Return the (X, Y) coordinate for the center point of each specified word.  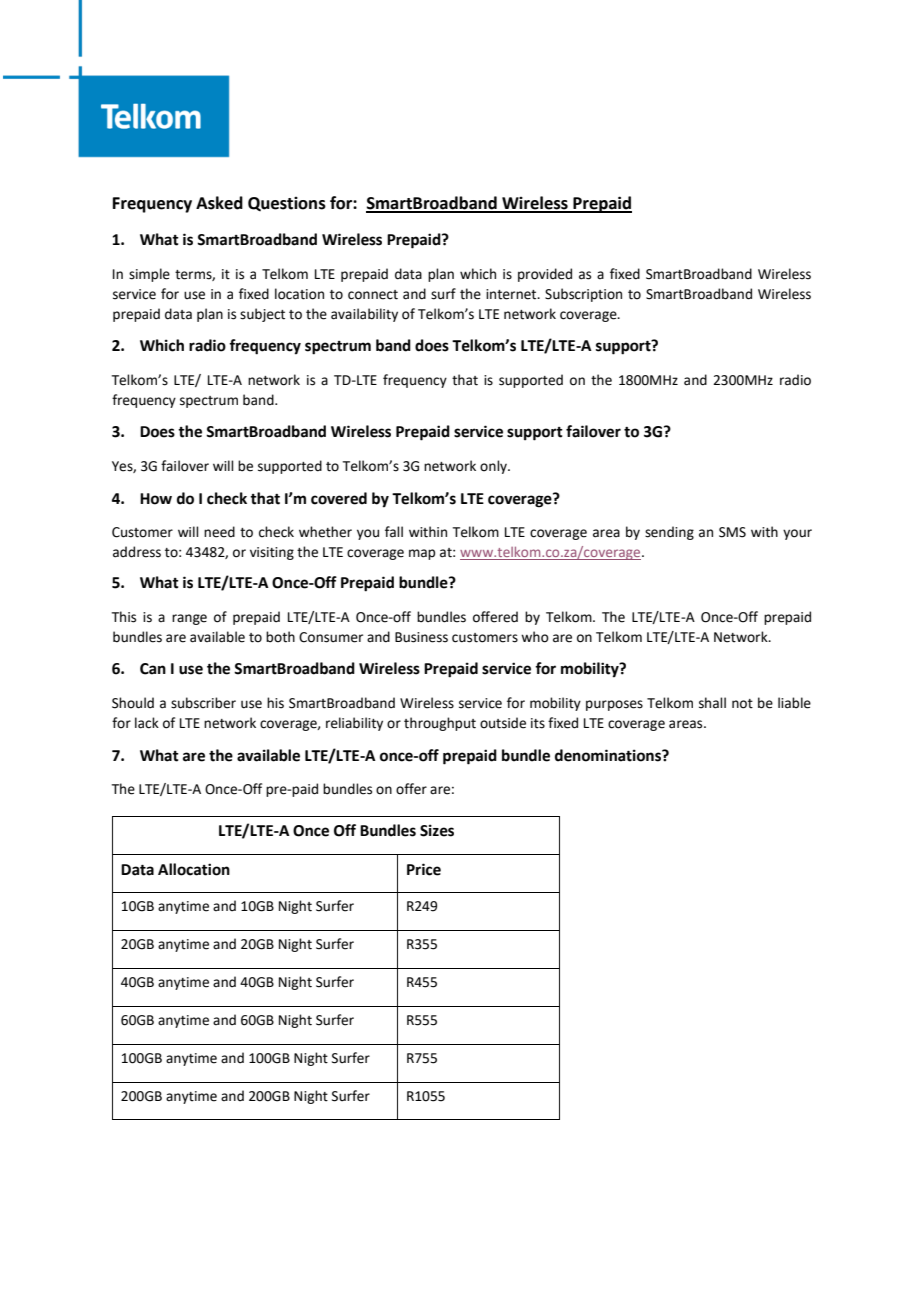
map (422, 554)
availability (364, 315)
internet (512, 294)
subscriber (203, 703)
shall (712, 703)
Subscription (583, 295)
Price (424, 869)
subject (262, 315)
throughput (440, 724)
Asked (219, 203)
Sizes (437, 830)
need (219, 532)
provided (545, 275)
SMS (732, 532)
